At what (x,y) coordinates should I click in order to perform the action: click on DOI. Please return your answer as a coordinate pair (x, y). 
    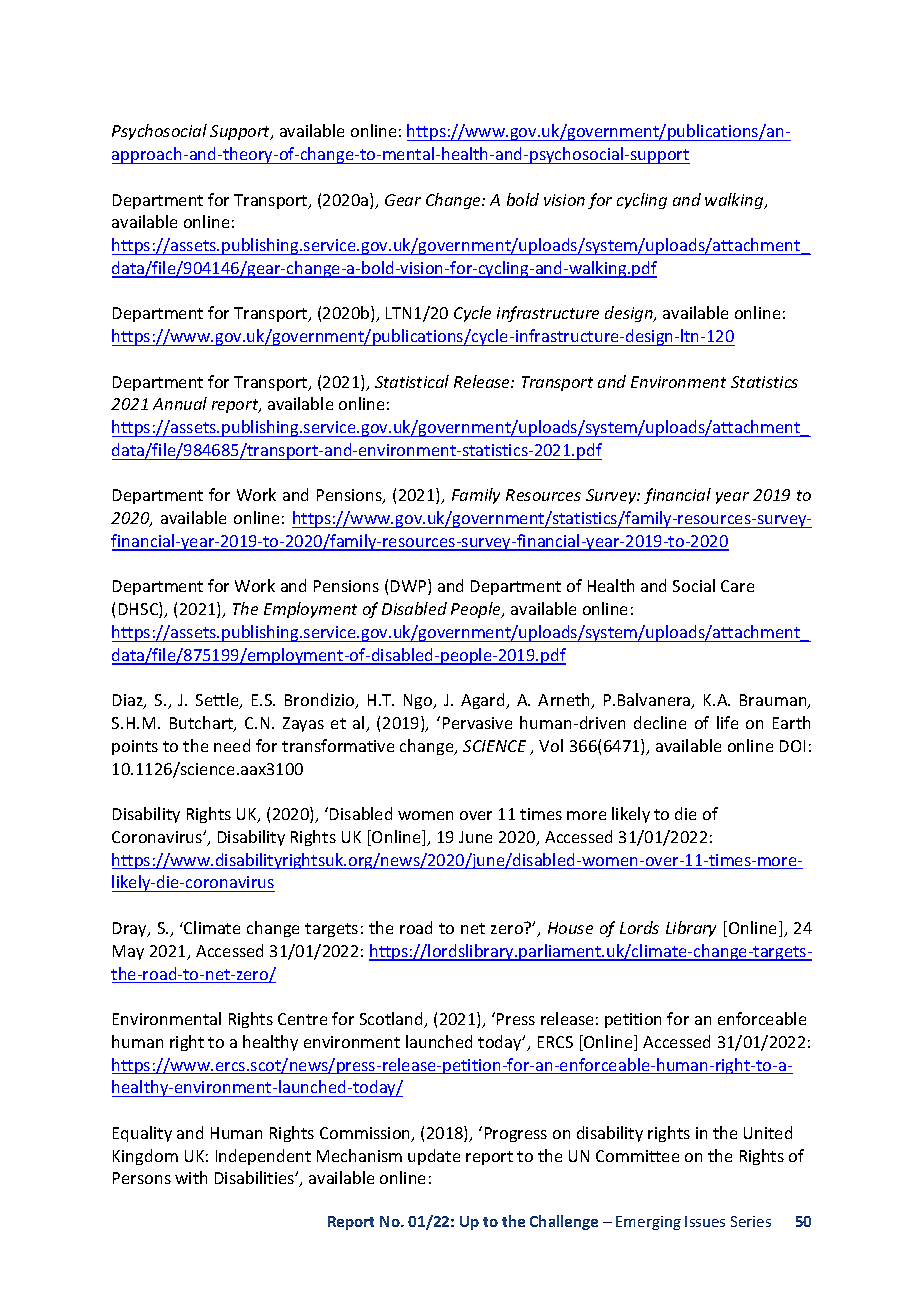
    Looking at the image, I should click on (792, 746).
